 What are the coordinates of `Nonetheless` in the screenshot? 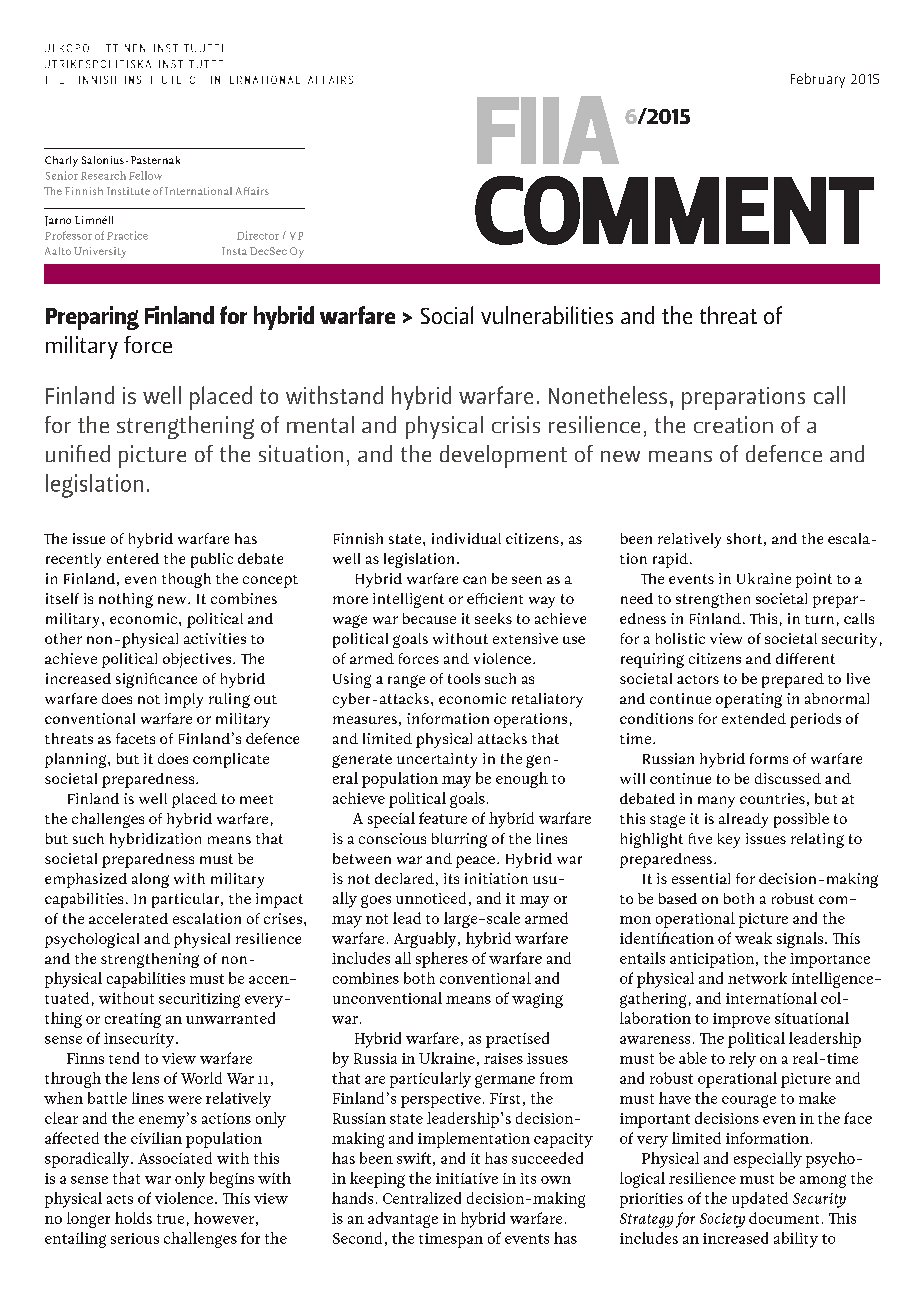 It's located at (608, 395).
